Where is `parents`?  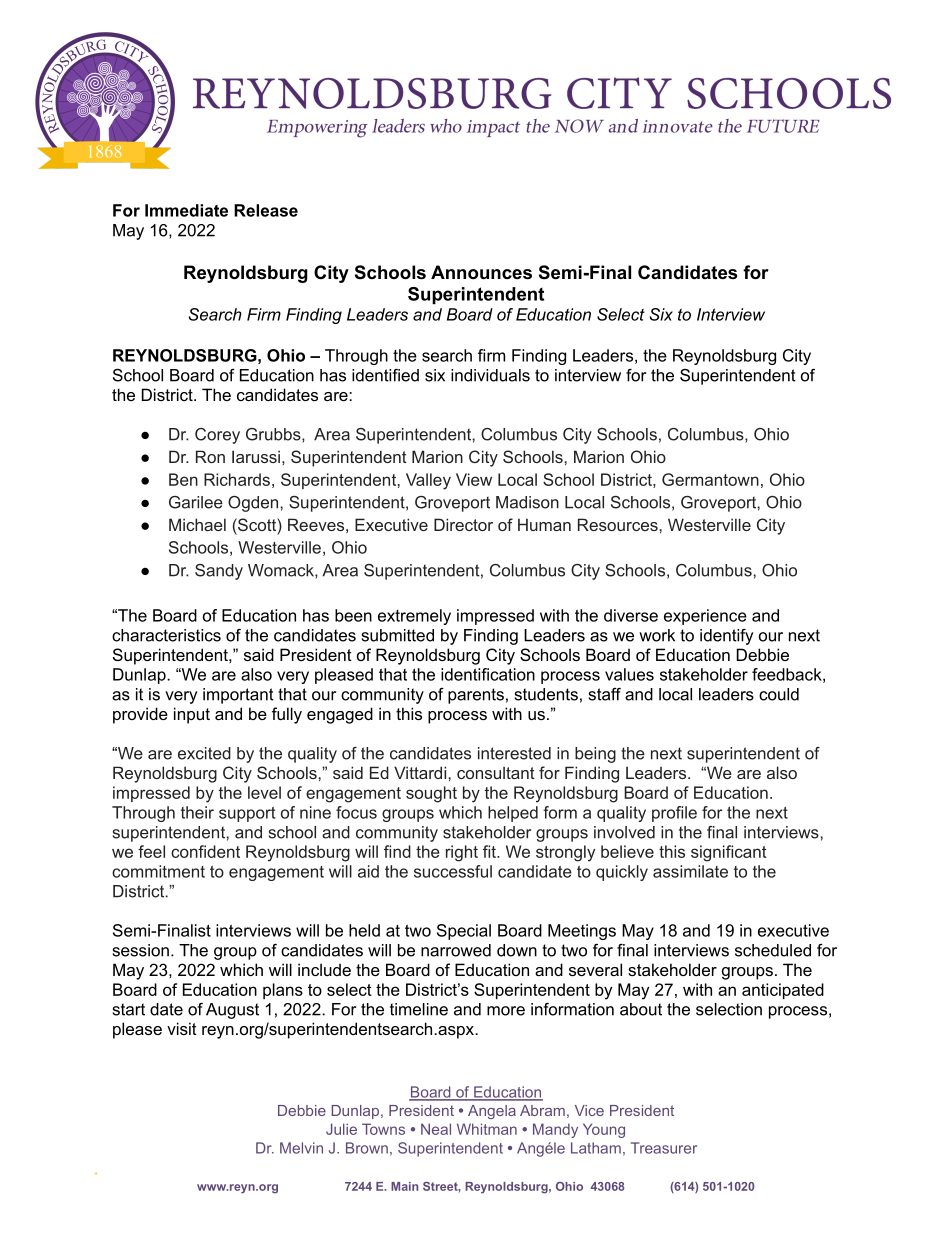
parents is located at coordinates (476, 696).
